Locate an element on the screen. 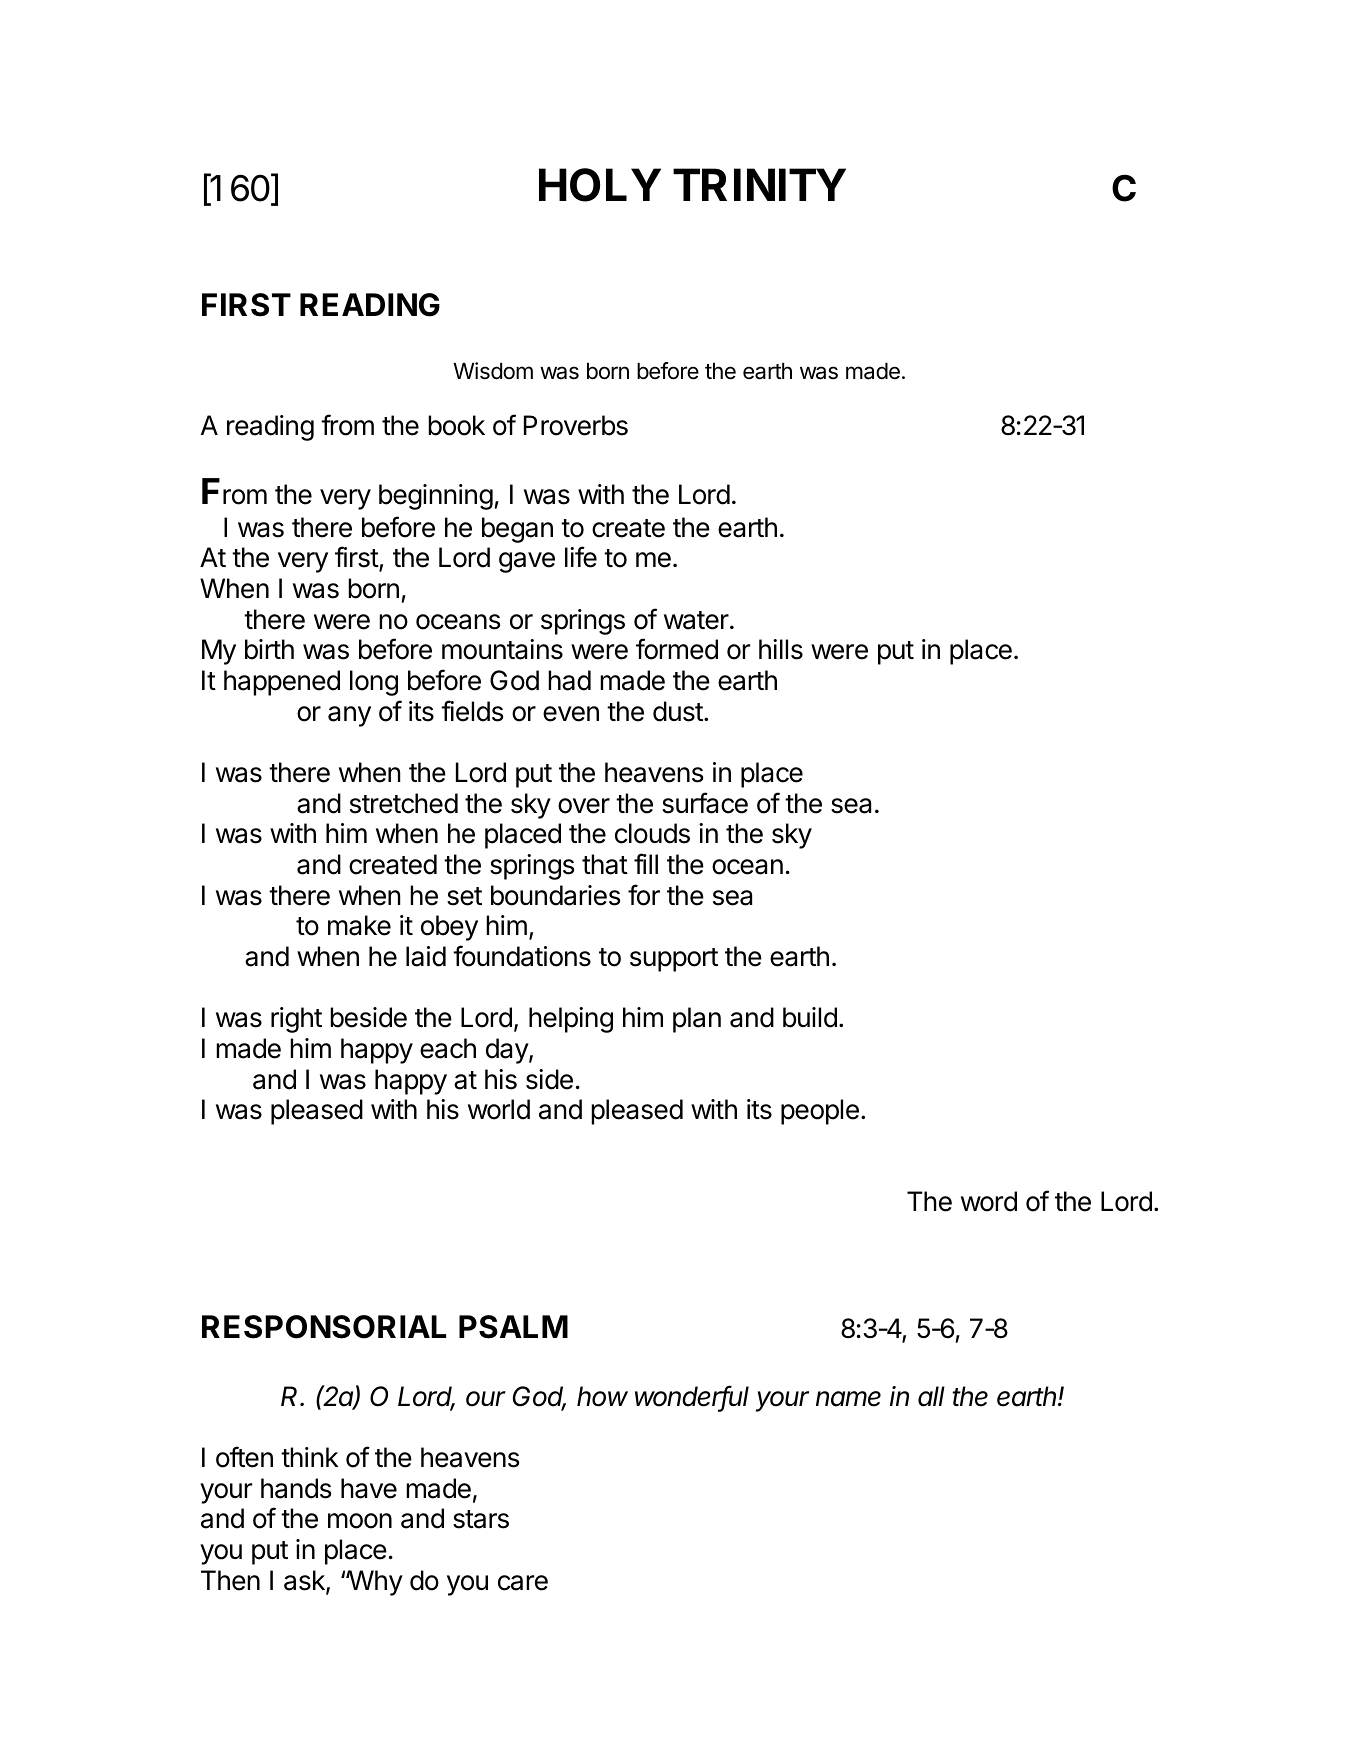  Wisdom is located at coordinates (493, 371).
